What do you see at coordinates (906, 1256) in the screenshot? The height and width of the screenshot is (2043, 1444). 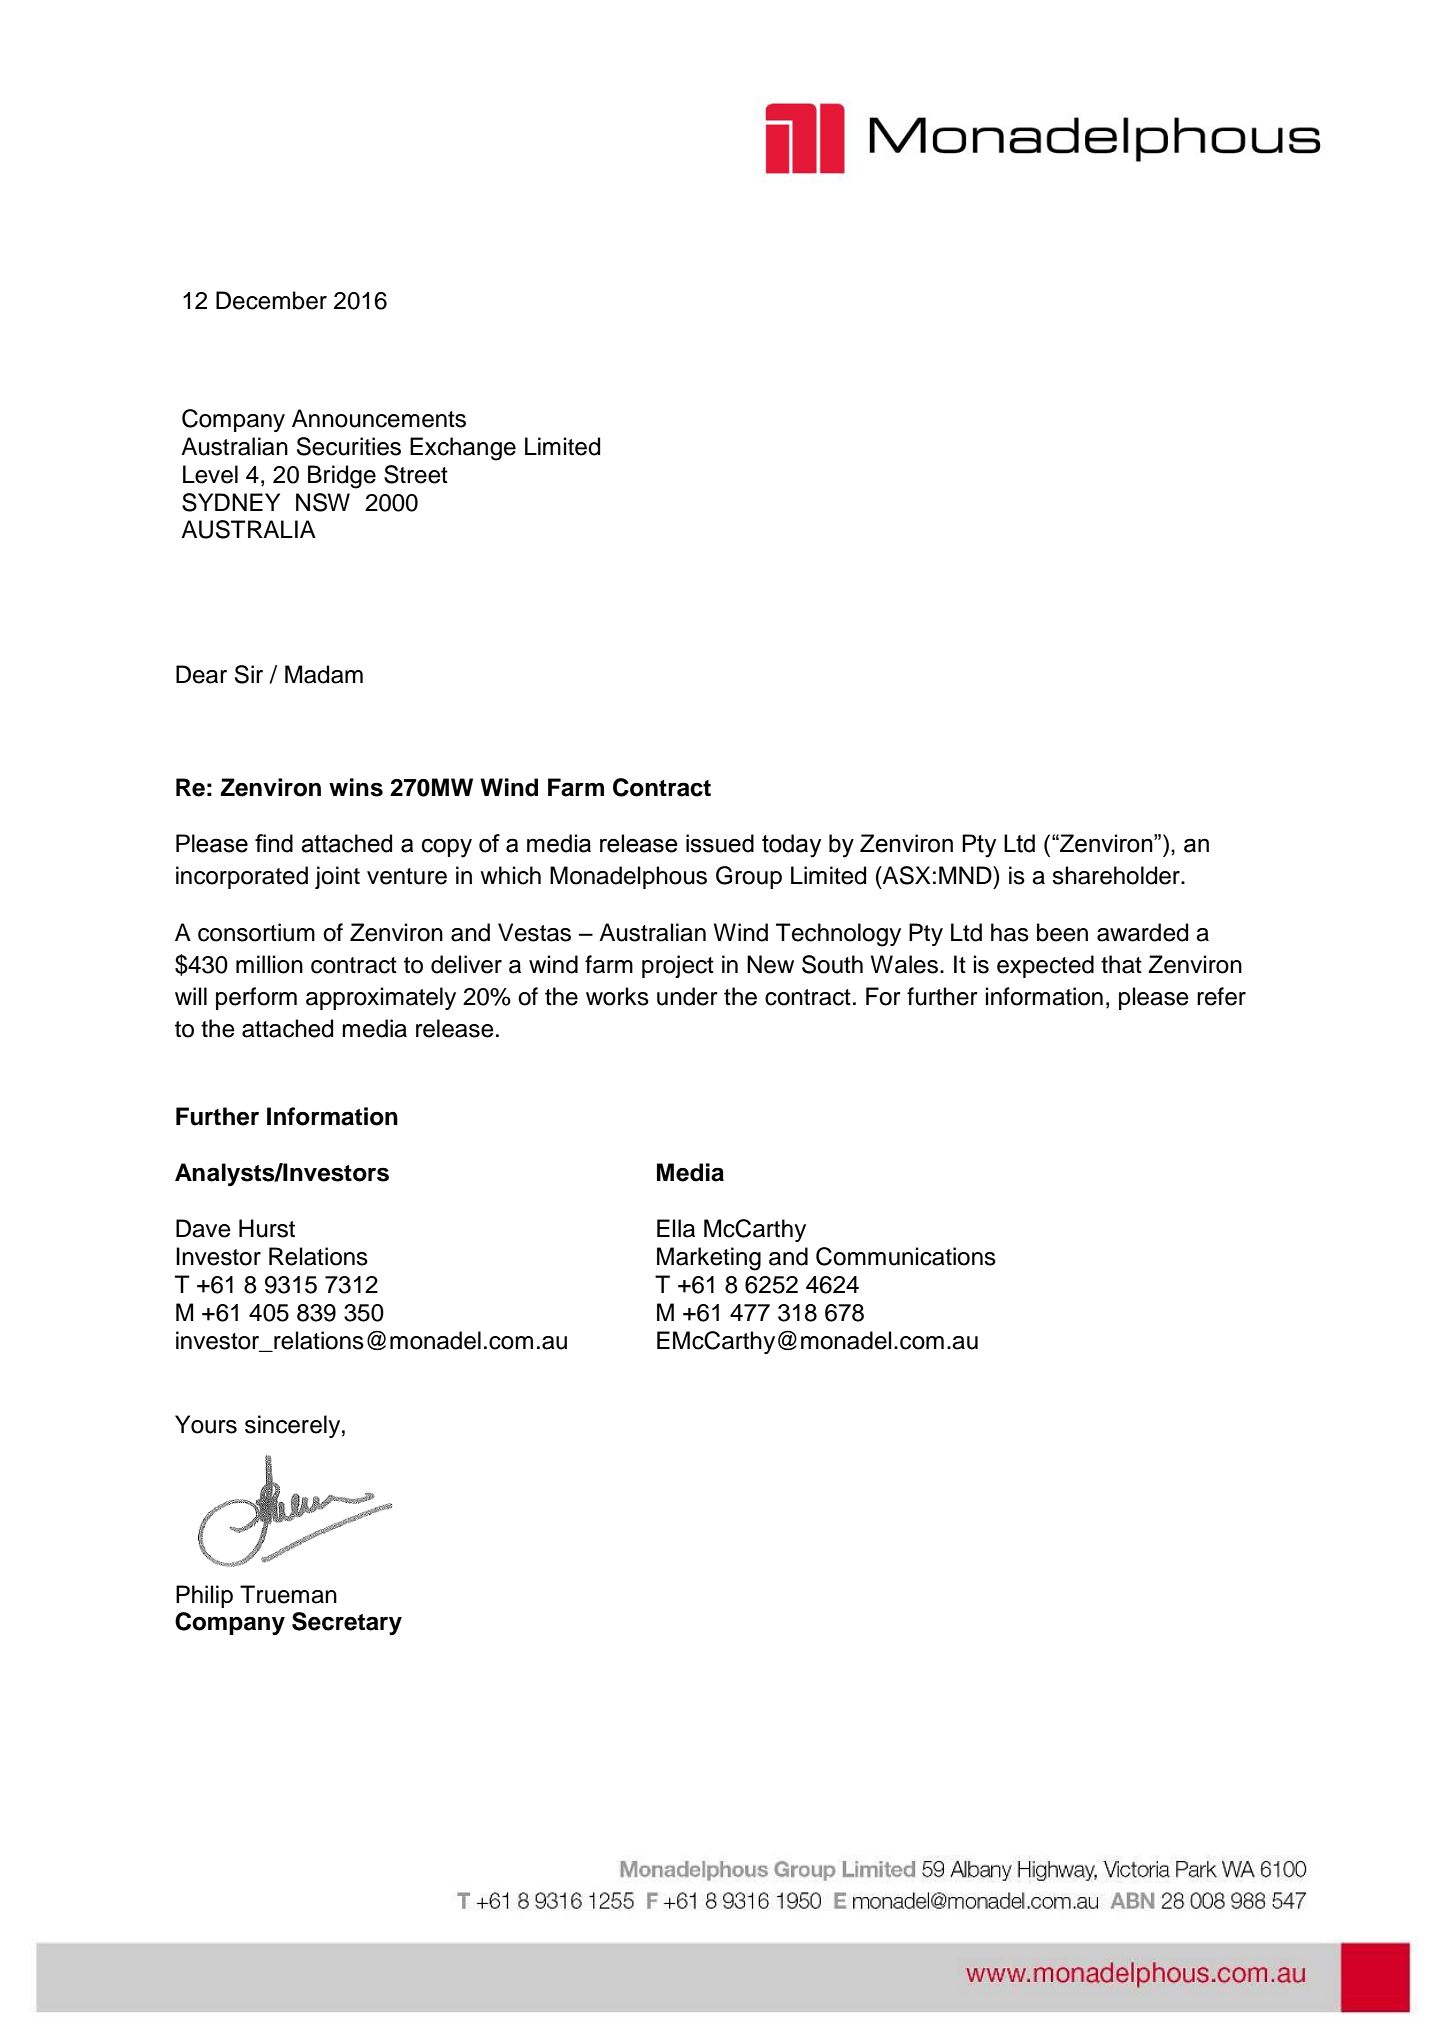 I see `Communications` at bounding box center [906, 1256].
